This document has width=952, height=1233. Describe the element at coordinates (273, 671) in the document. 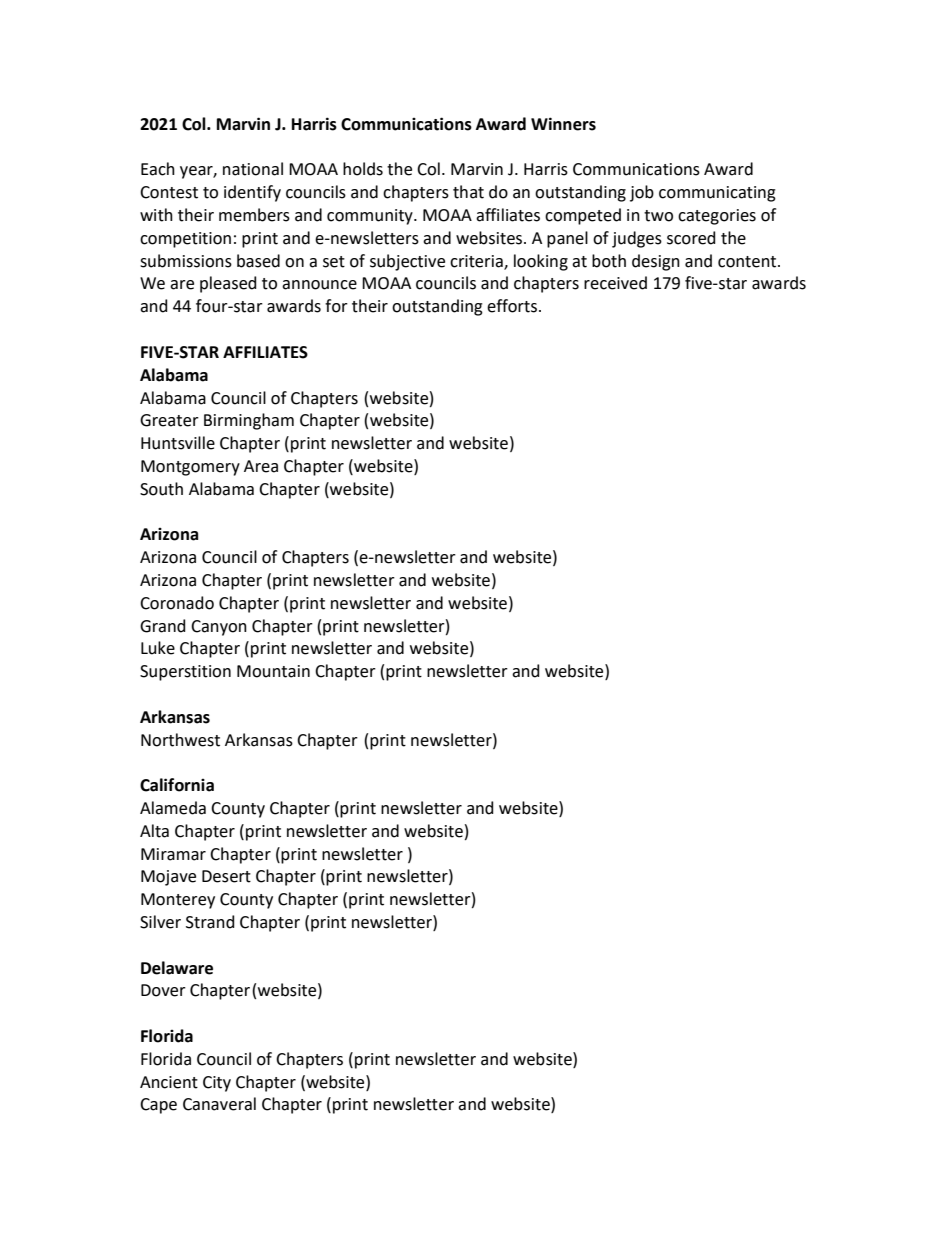

I see `Mountain` at that location.
